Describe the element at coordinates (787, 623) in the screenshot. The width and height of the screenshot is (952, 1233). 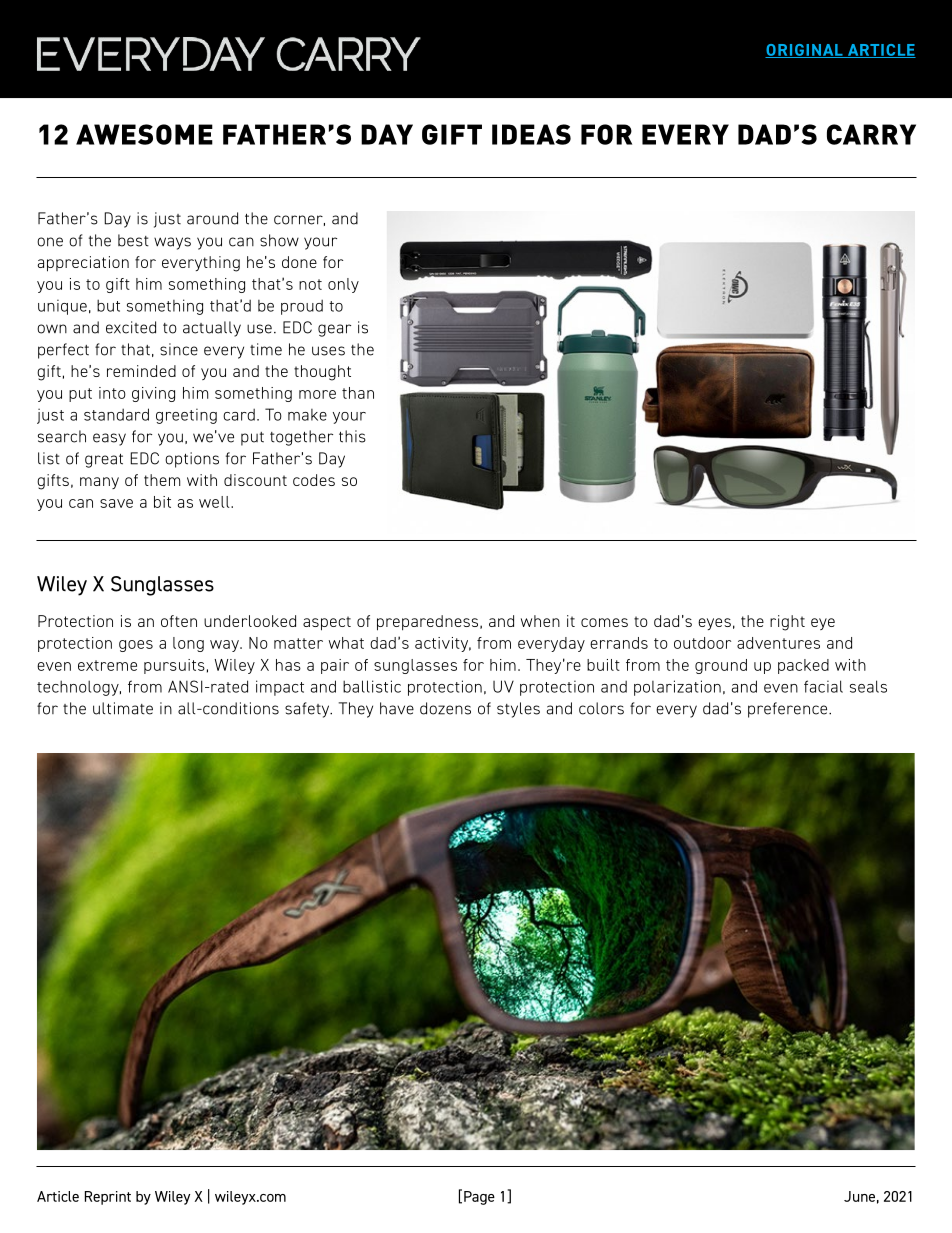
I see `right` at that location.
